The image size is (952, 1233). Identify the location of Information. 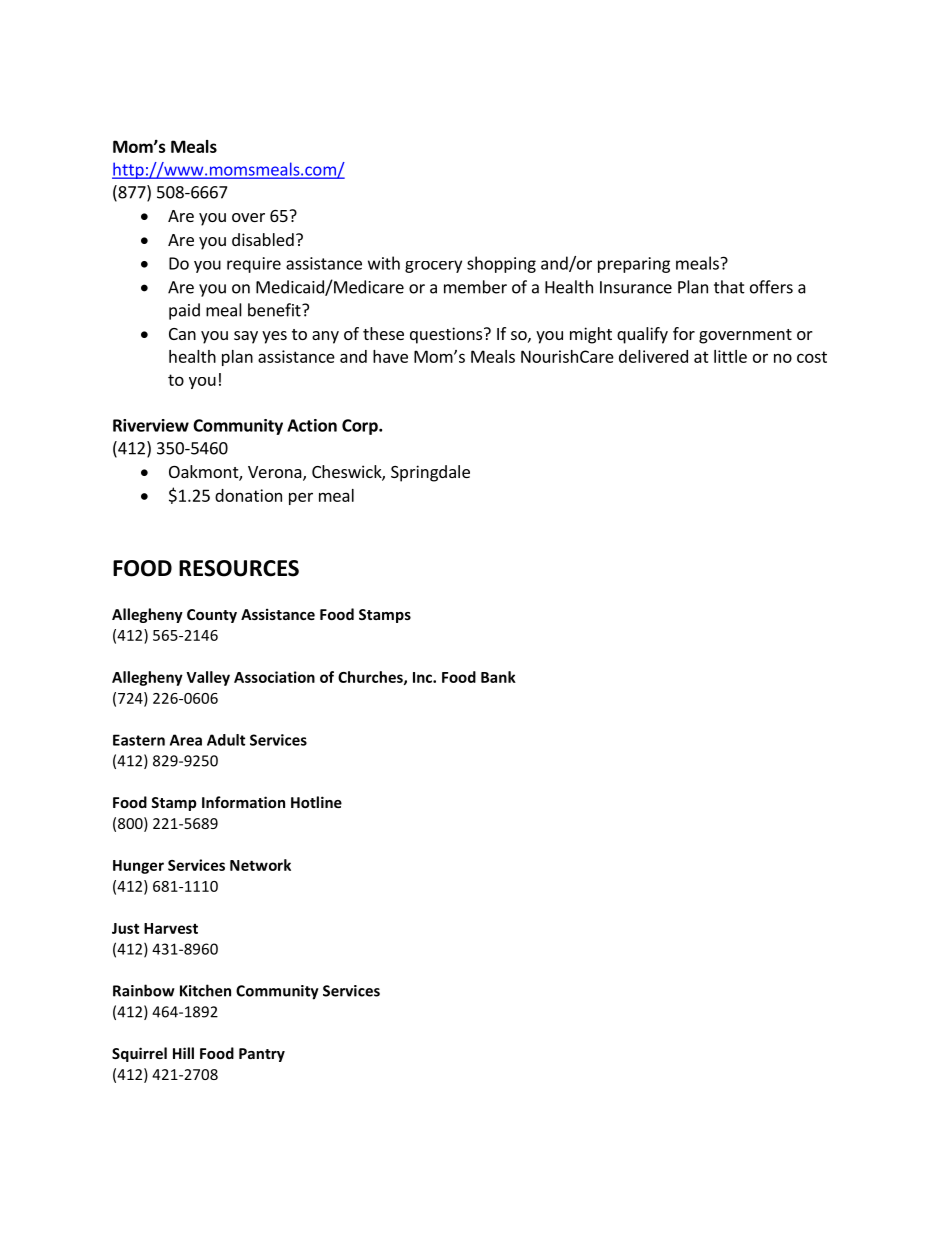
(243, 802).
